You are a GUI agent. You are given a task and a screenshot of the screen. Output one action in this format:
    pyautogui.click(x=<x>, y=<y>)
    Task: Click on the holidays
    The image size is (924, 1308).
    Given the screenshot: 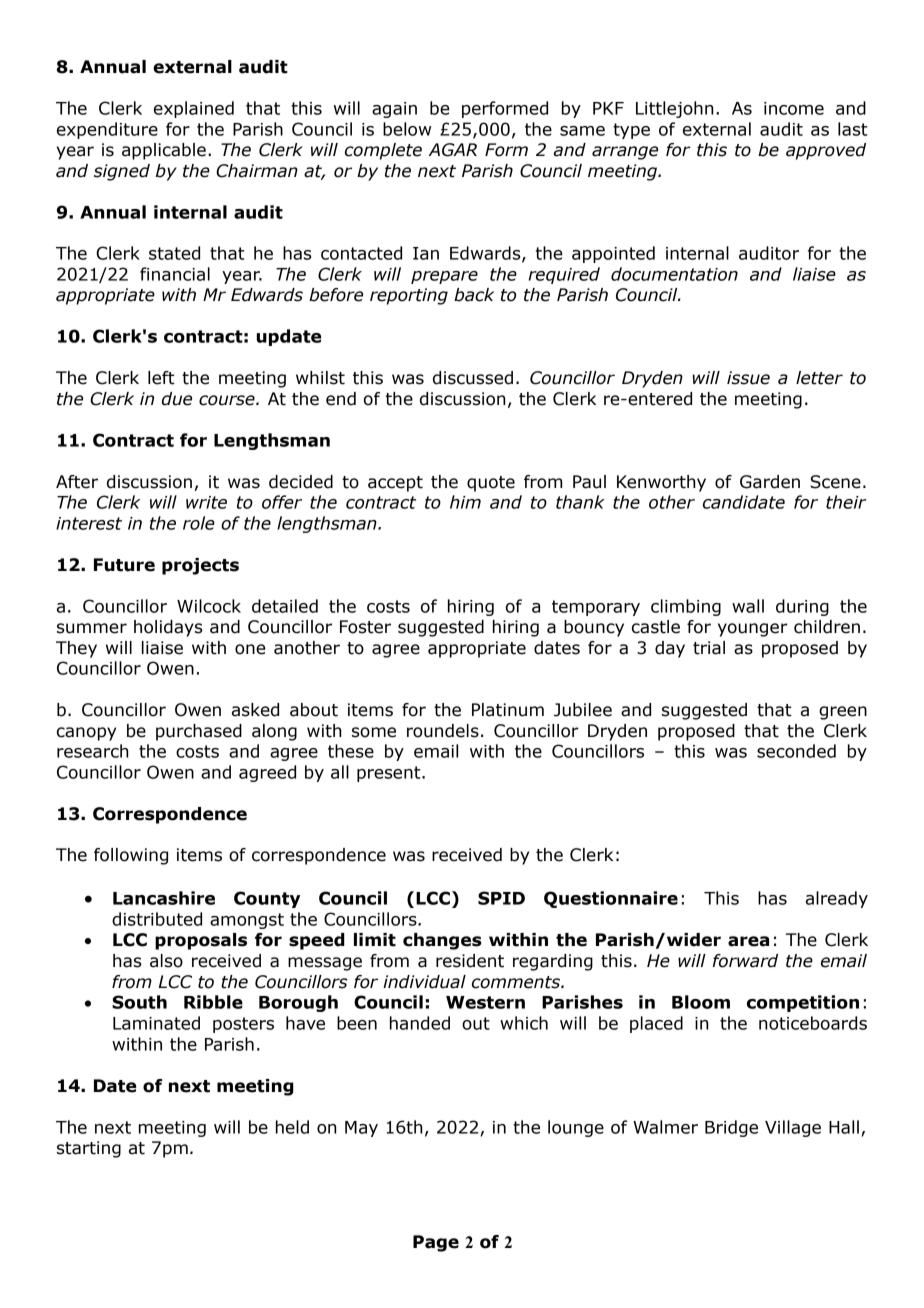 What is the action you would take?
    pyautogui.click(x=168, y=628)
